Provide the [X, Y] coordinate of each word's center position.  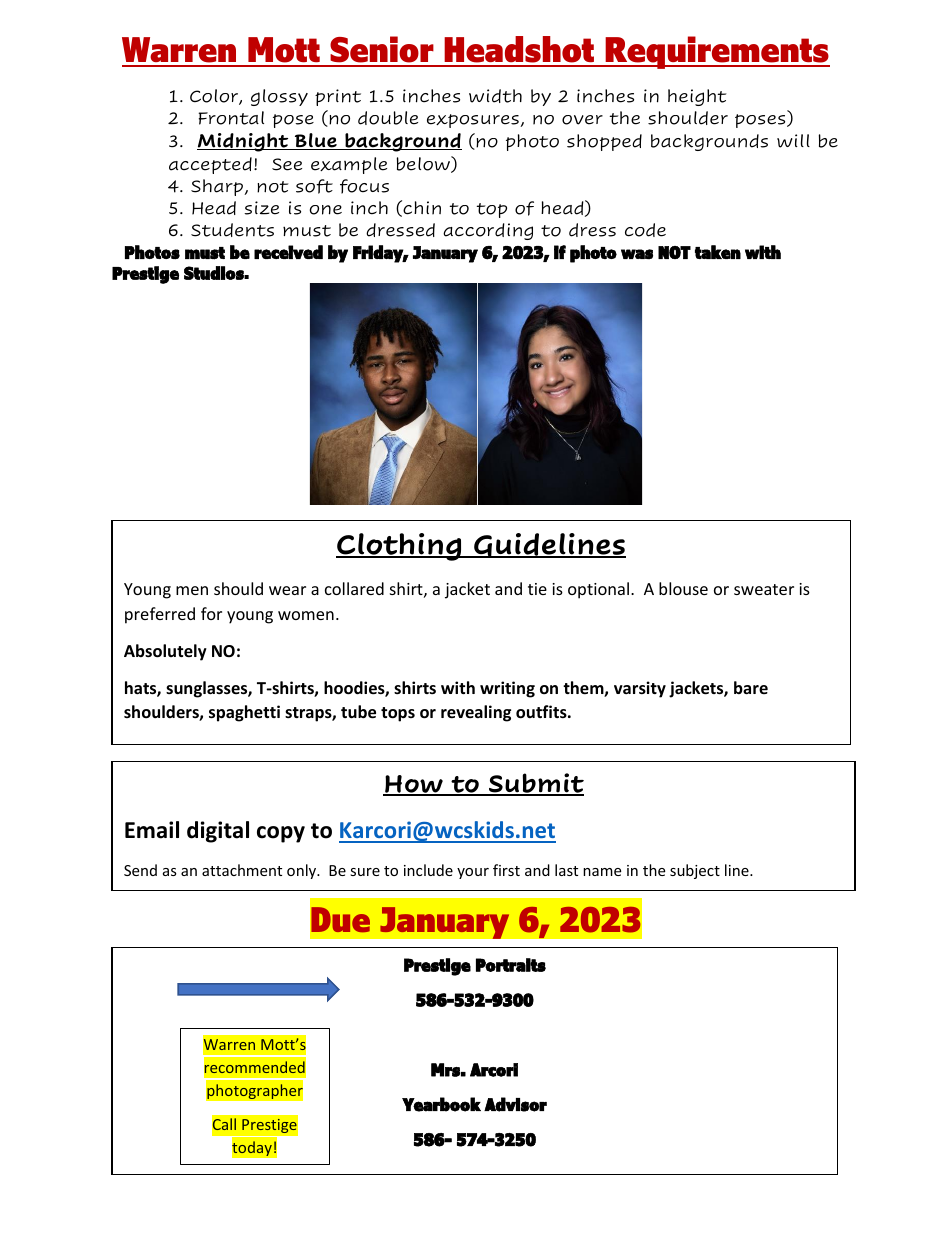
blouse [683, 588]
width [495, 96]
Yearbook [441, 1104]
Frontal [231, 118]
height [697, 97]
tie [537, 589]
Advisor [515, 1104]
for [211, 613]
